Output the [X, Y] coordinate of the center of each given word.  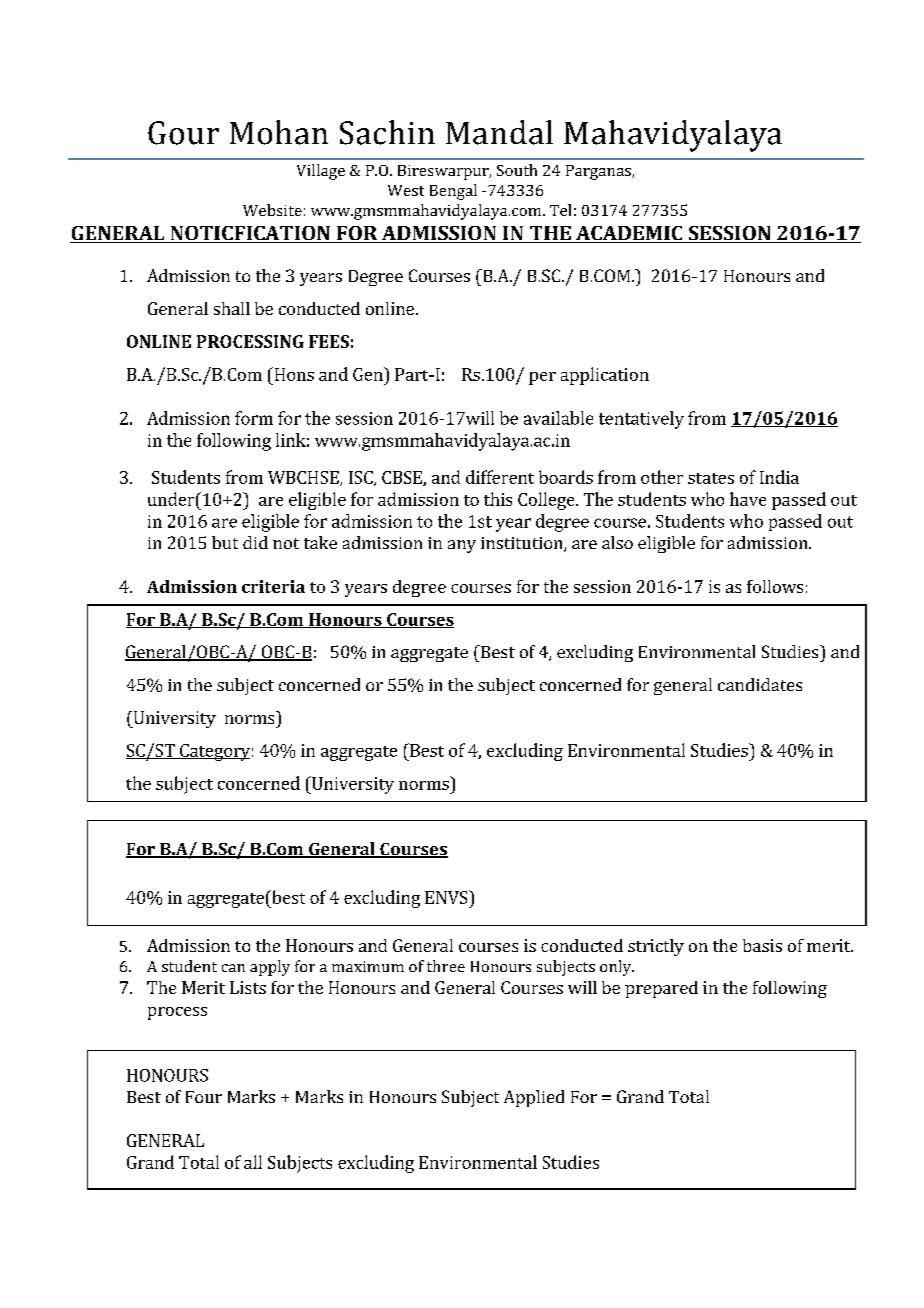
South [517, 170]
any [462, 546]
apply [270, 968]
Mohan [279, 132]
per [542, 378]
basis [762, 945]
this [498, 499]
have [748, 499]
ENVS [447, 897]
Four [204, 1097]
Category [214, 752]
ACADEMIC [629, 234]
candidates [760, 684]
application [605, 376]
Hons [293, 374]
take [320, 542]
